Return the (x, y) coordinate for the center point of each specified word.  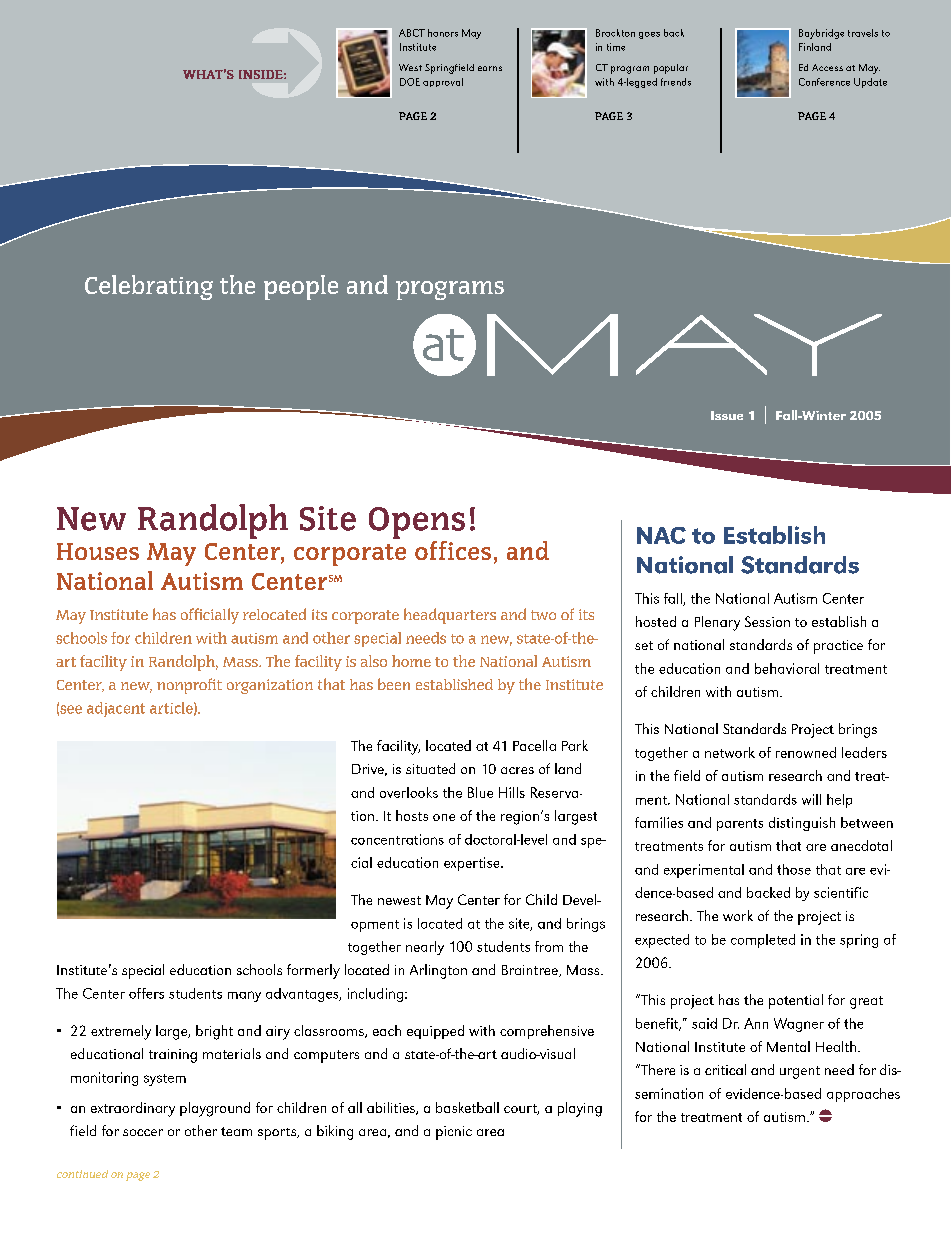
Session (767, 621)
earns (490, 68)
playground (215, 1109)
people (301, 287)
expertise (473, 864)
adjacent (116, 709)
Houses (98, 551)
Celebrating (149, 287)
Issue (727, 415)
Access (827, 67)
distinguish (802, 824)
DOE (410, 82)
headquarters (450, 616)
